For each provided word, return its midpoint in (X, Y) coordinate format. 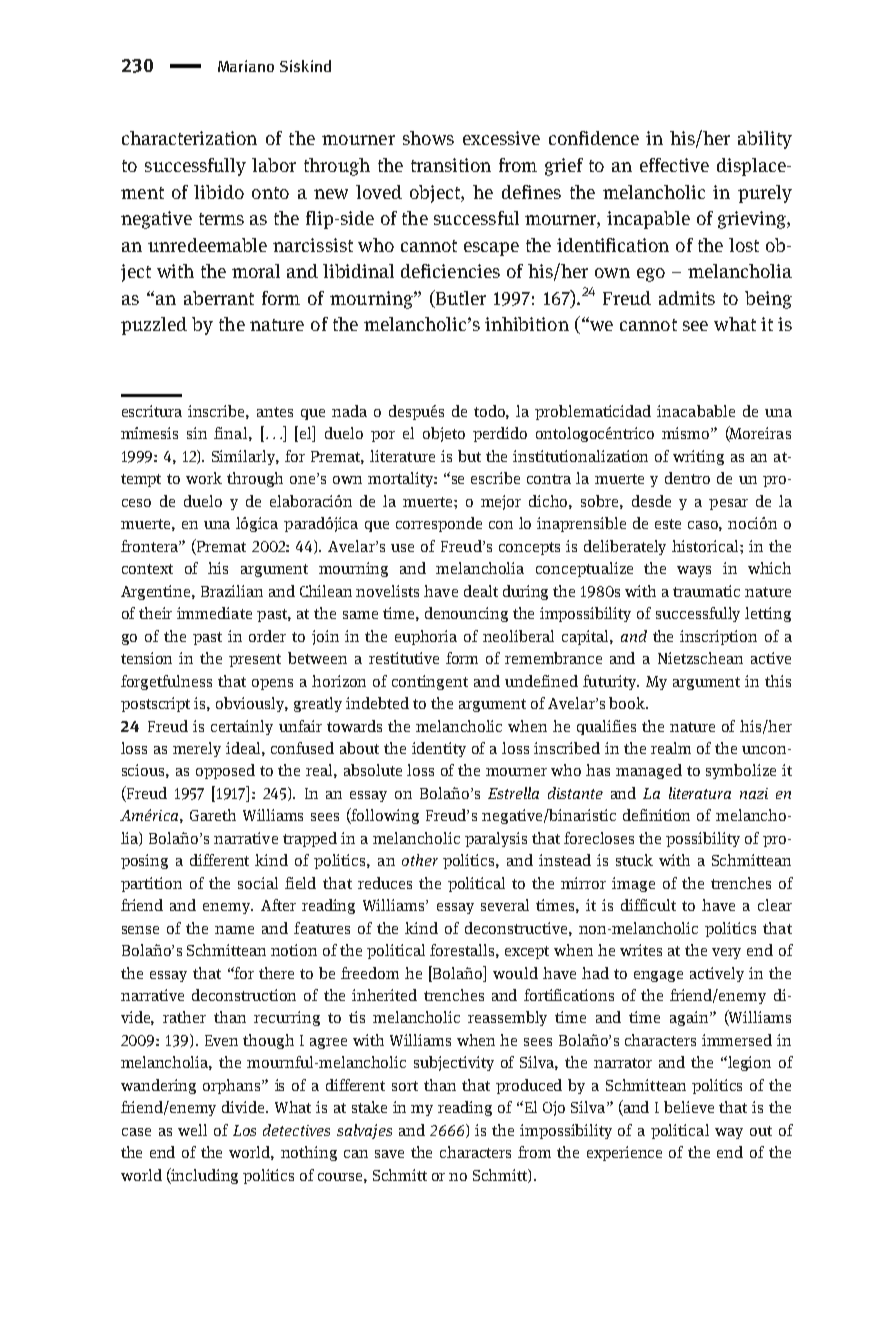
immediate (214, 613)
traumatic (706, 591)
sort (405, 1086)
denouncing (466, 614)
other (420, 860)
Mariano (246, 66)
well (192, 1130)
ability (765, 140)
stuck (634, 860)
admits (687, 298)
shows (428, 138)
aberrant (219, 298)
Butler (459, 299)
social (258, 883)
